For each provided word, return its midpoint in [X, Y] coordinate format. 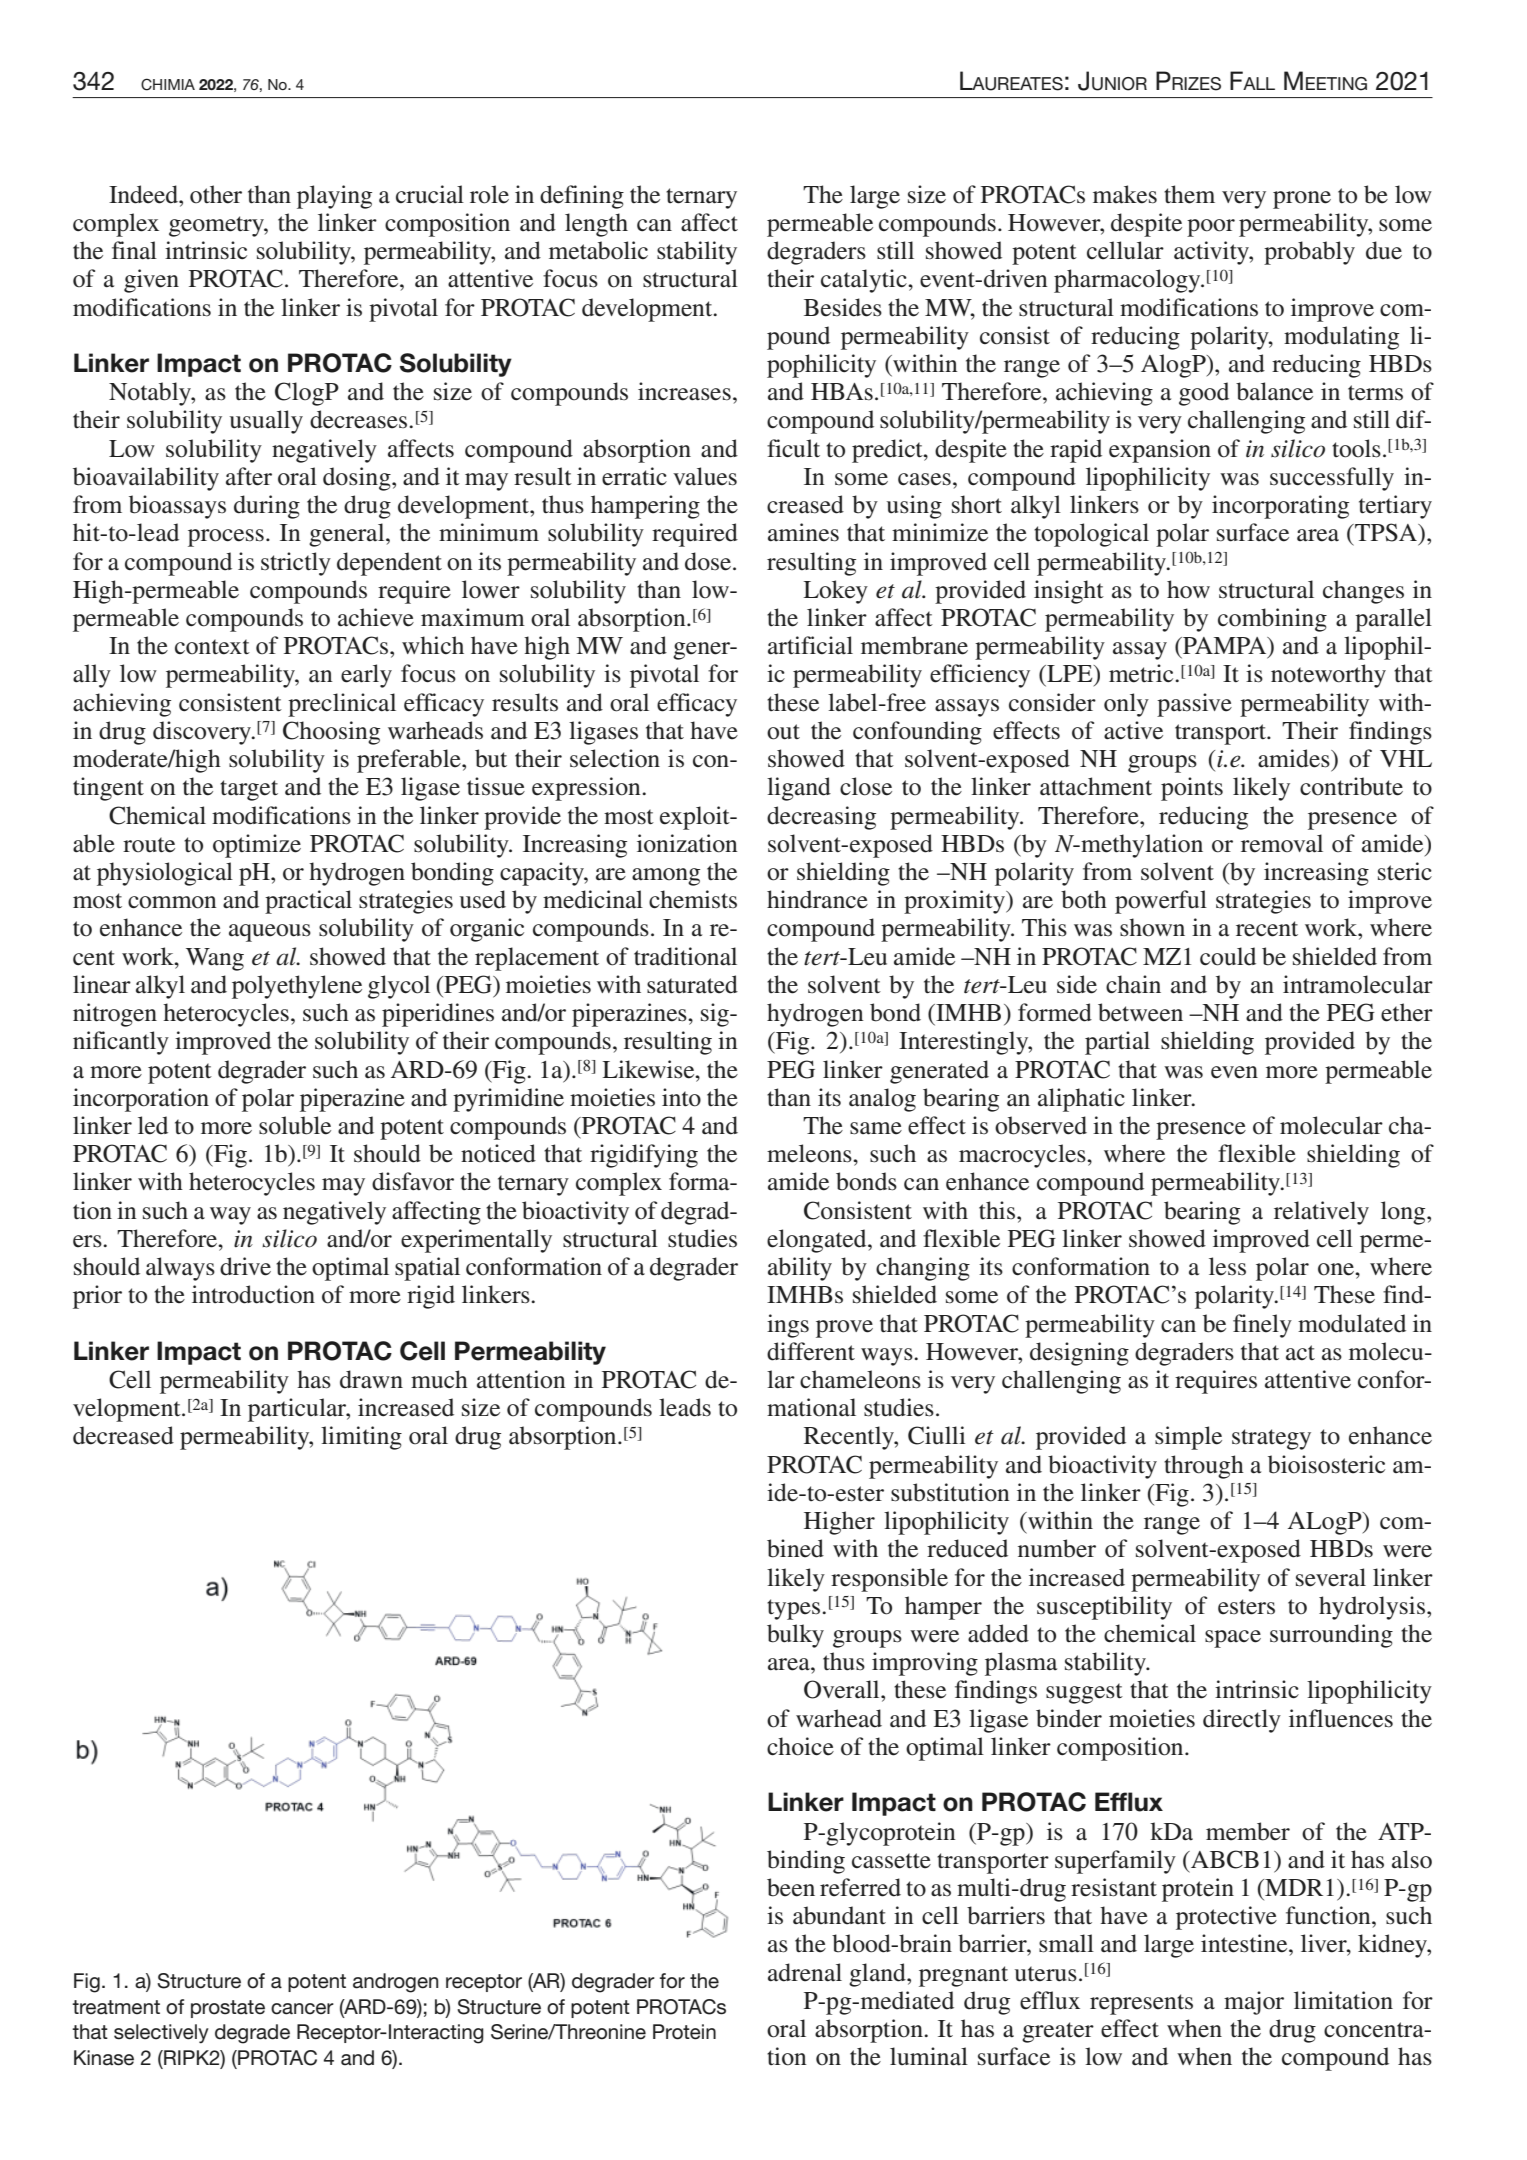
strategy [1271, 1439]
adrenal [805, 1972]
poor [1211, 228]
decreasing [821, 818]
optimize [257, 846]
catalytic [865, 281]
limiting [361, 1438]
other [216, 194]
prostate [228, 2009]
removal [1282, 843]
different [811, 1351]
